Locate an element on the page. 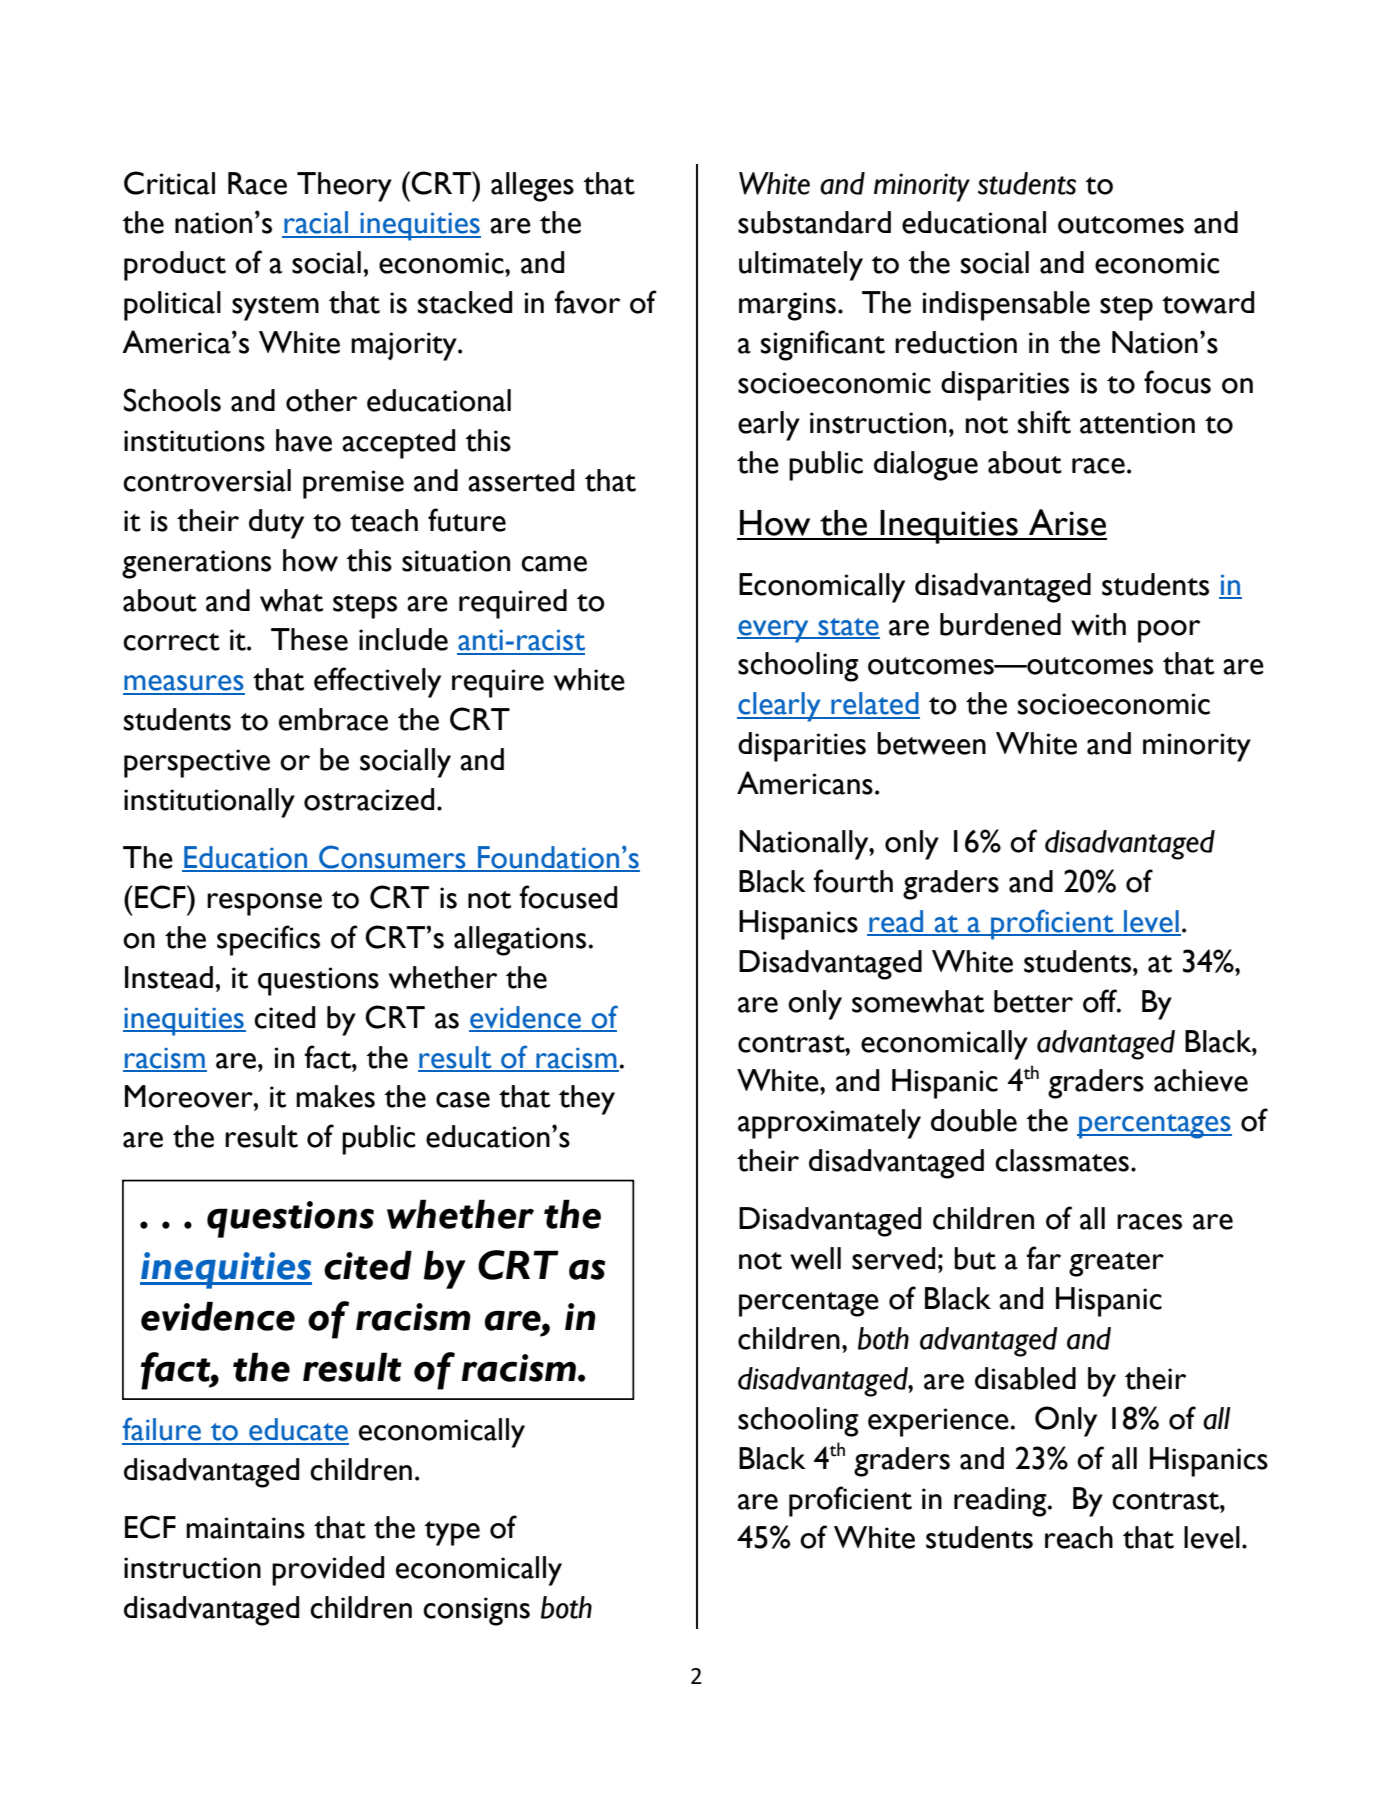  makes is located at coordinates (335, 1096).
